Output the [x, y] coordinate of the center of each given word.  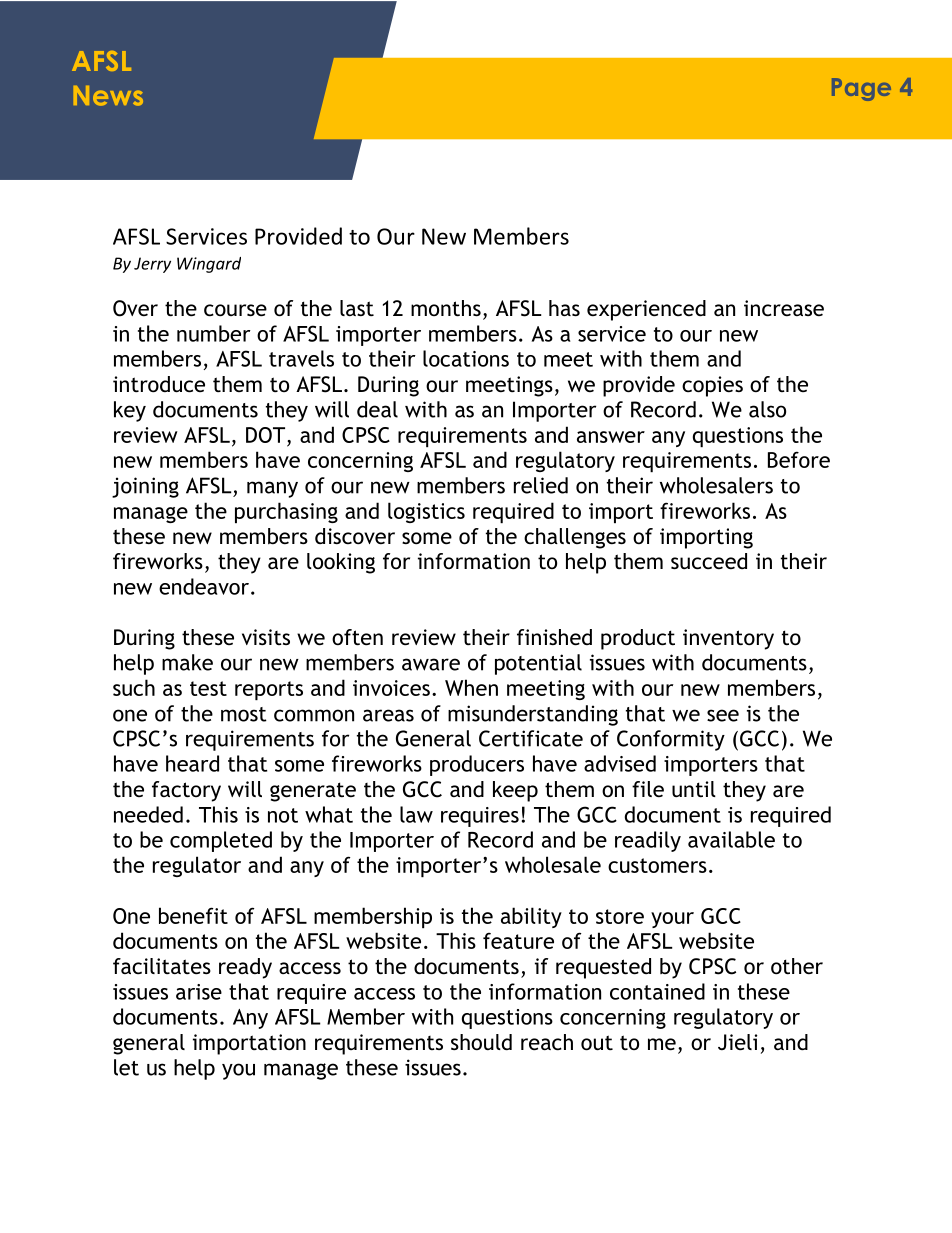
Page [861, 89]
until [694, 789]
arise [199, 992]
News [108, 96]
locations [466, 358]
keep [515, 791]
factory [186, 791]
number [214, 333]
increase [784, 308]
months [446, 308]
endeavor [204, 586]
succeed [709, 561]
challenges [575, 538]
